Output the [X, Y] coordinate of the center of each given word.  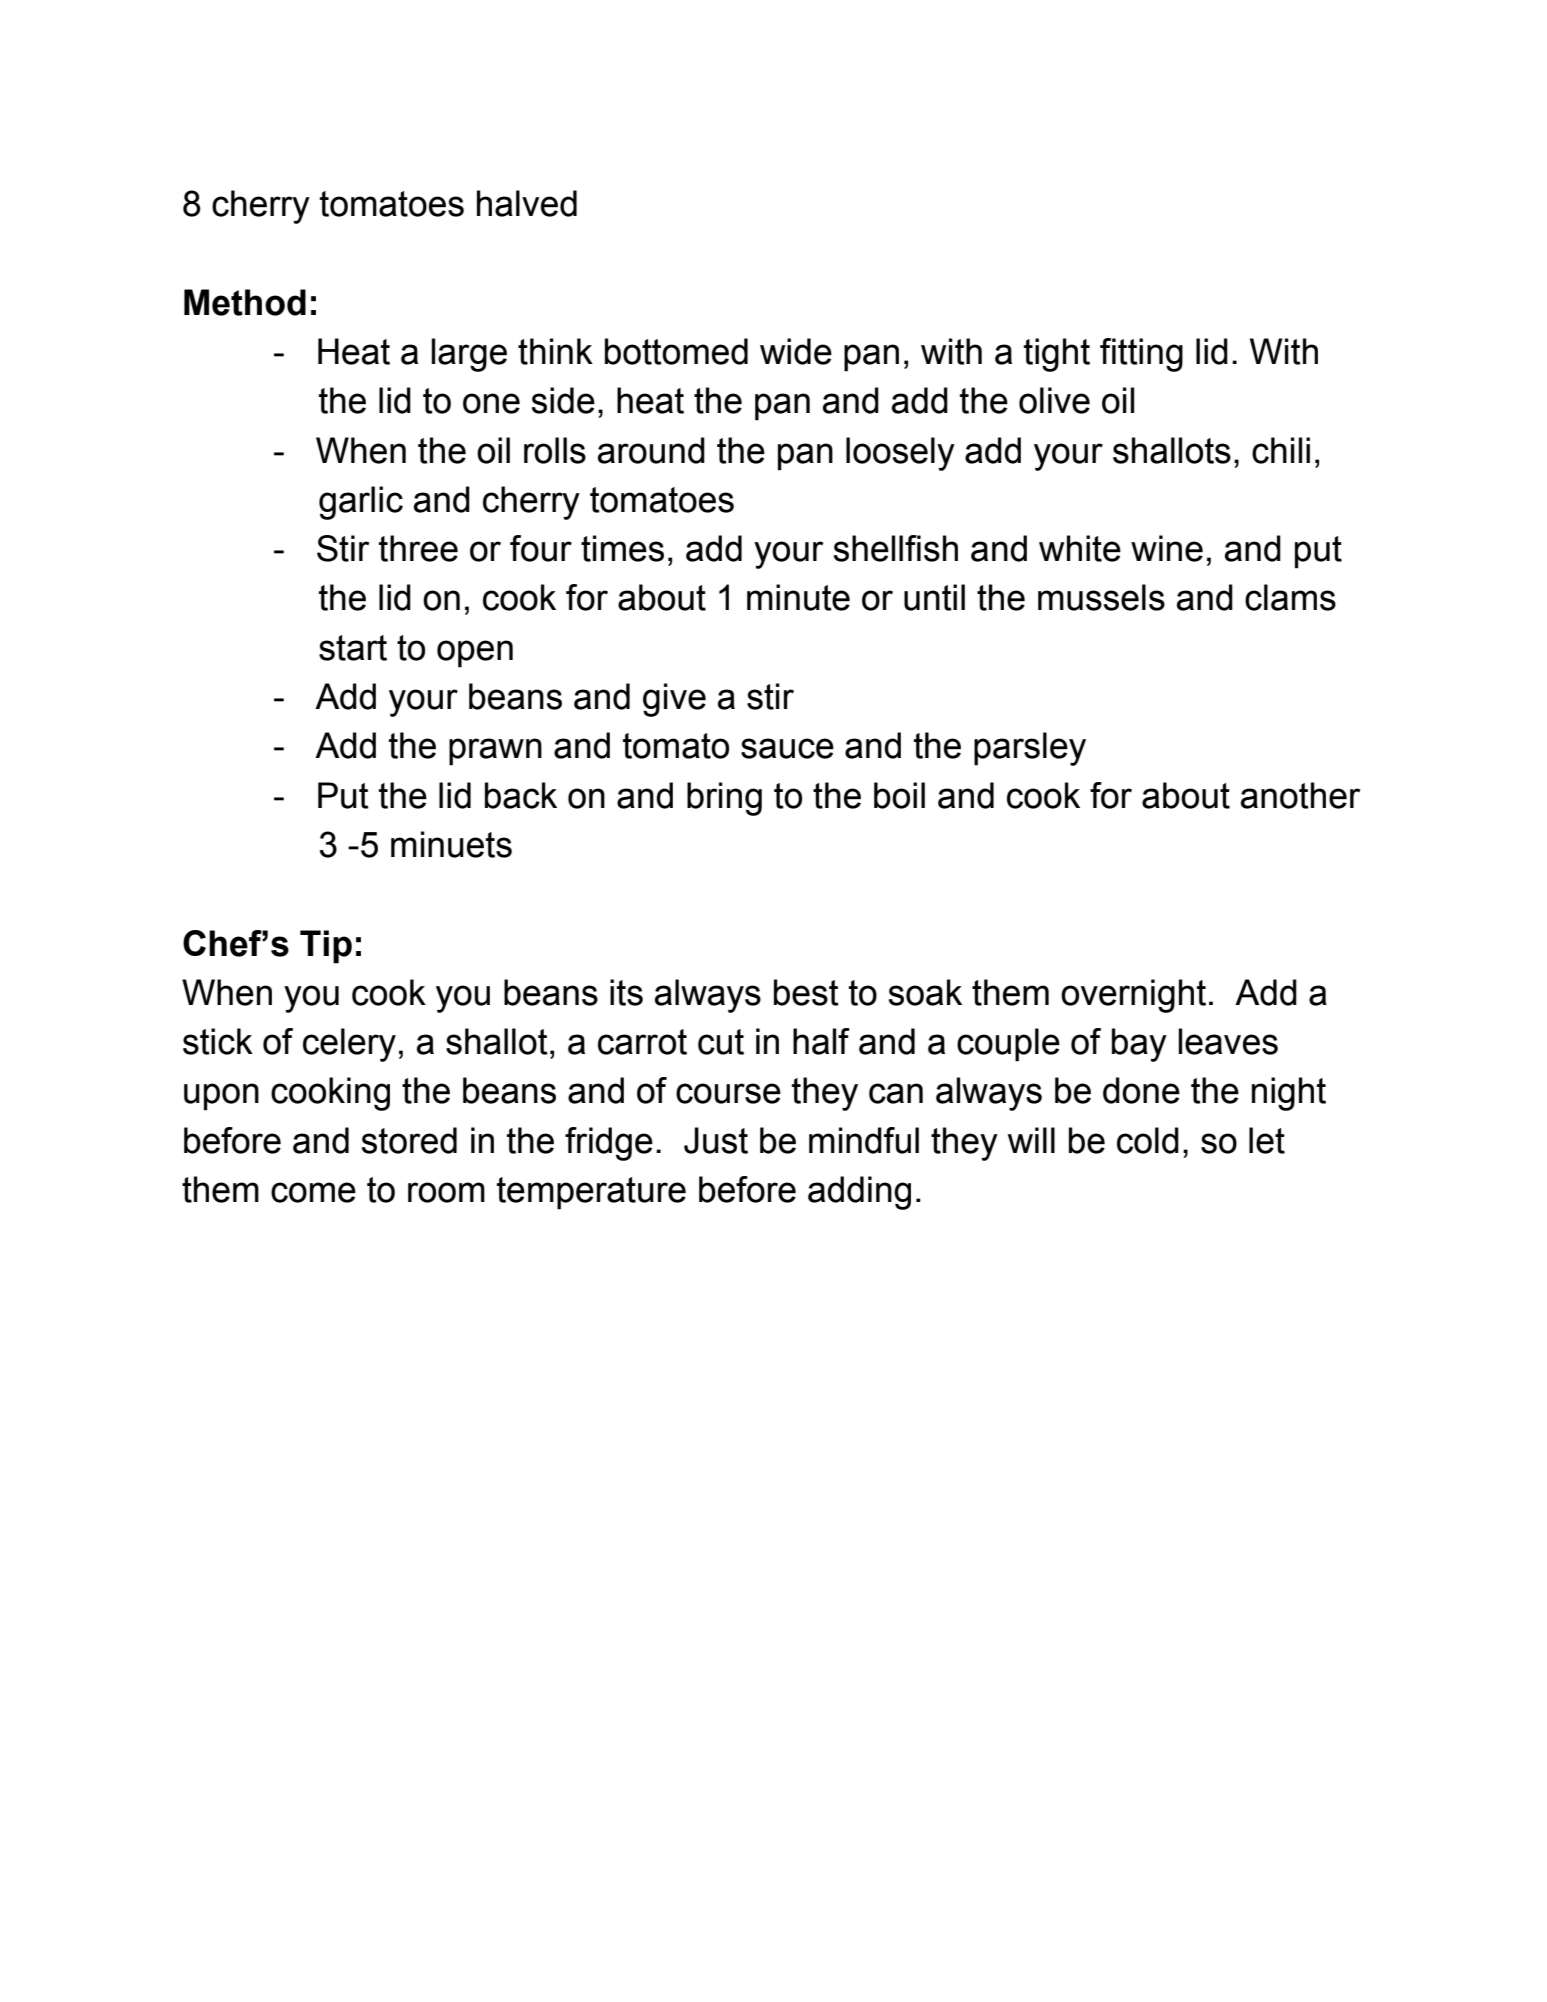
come [313, 1192]
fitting [1141, 355]
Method [245, 302]
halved [527, 203]
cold [1148, 1140]
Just [716, 1140]
